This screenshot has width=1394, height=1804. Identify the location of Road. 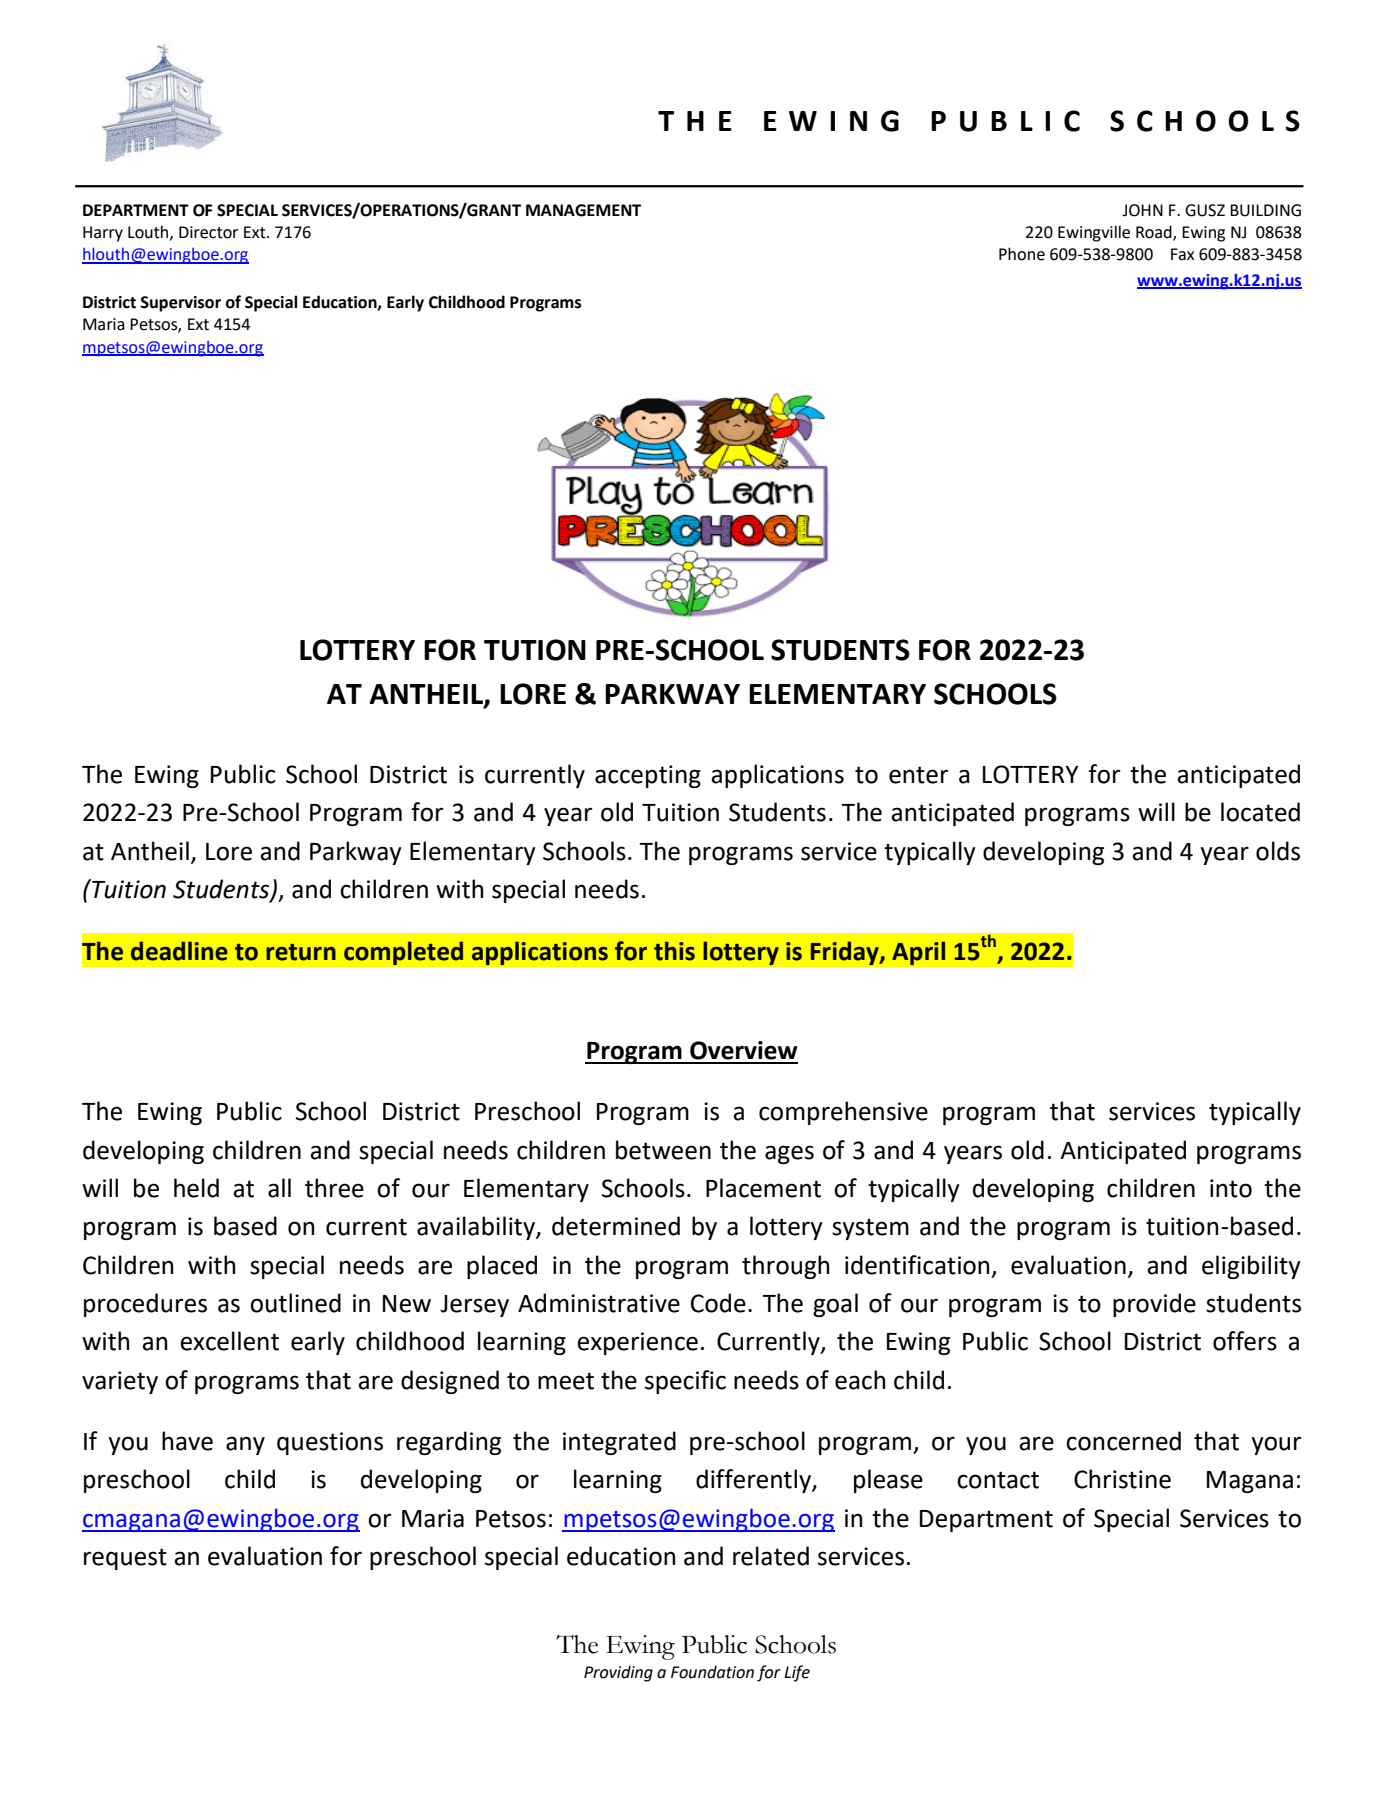
(1155, 232).
